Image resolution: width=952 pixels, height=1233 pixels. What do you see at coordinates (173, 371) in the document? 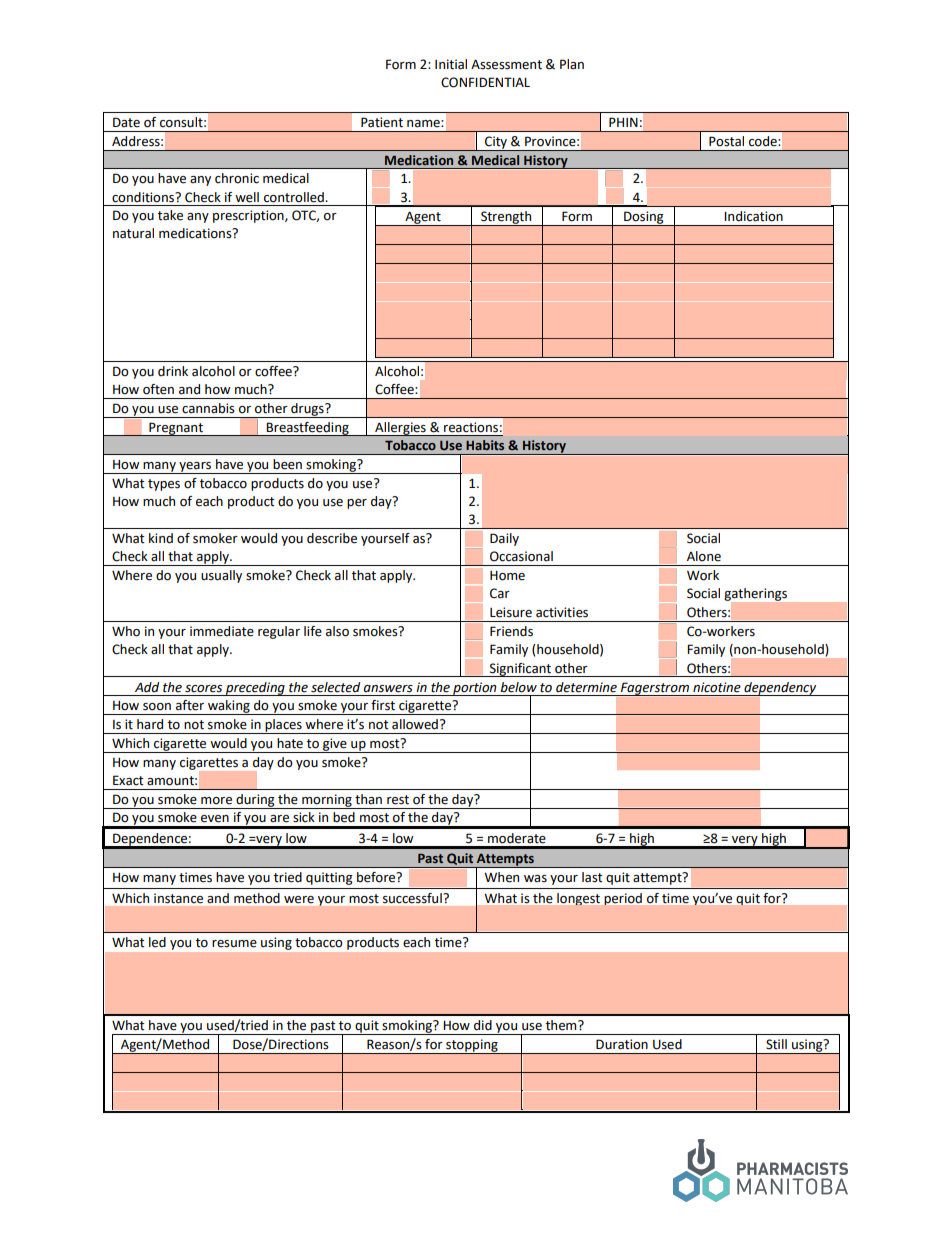
I see `drink` at bounding box center [173, 371].
